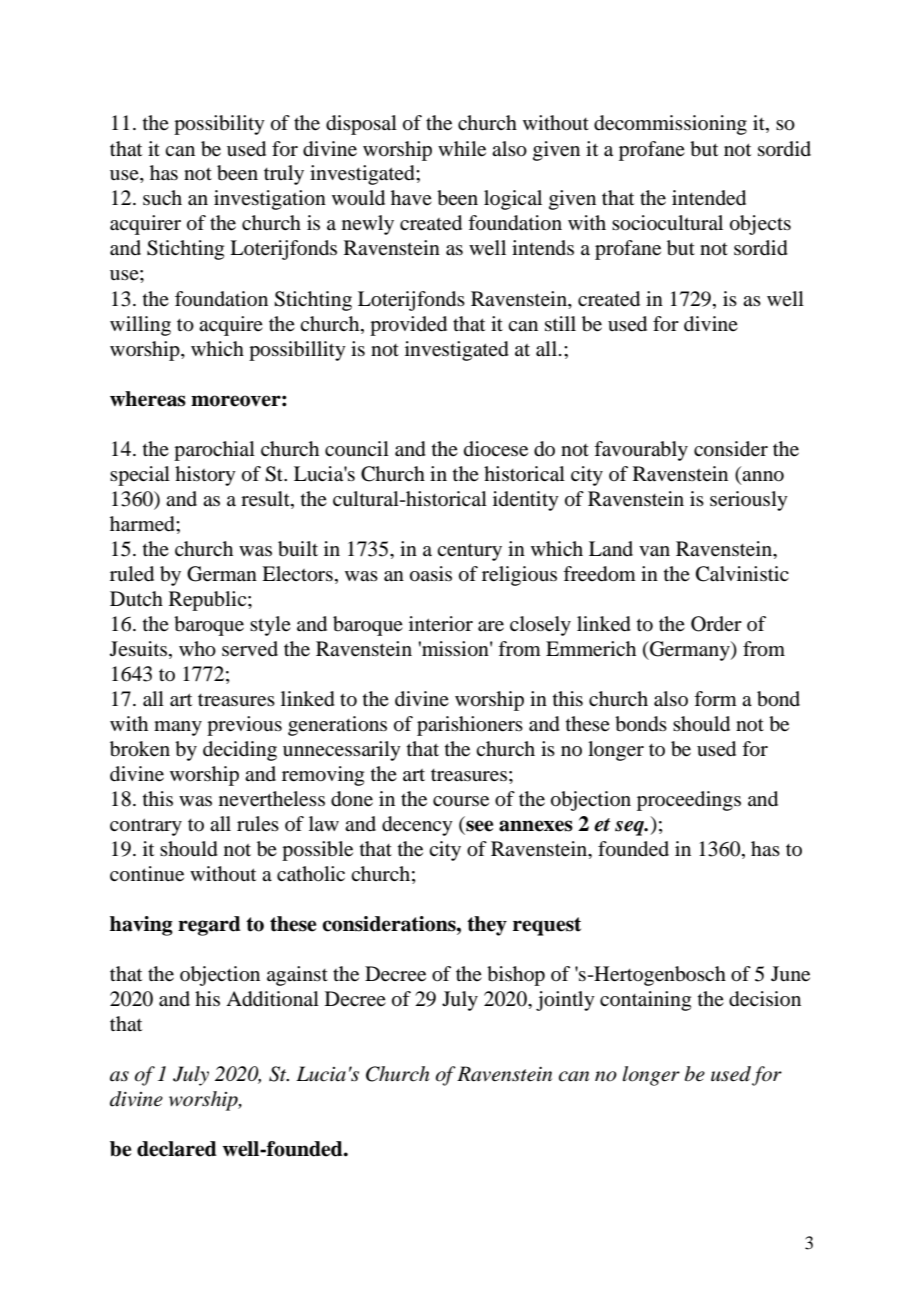  I want to click on who, so click(197, 649).
